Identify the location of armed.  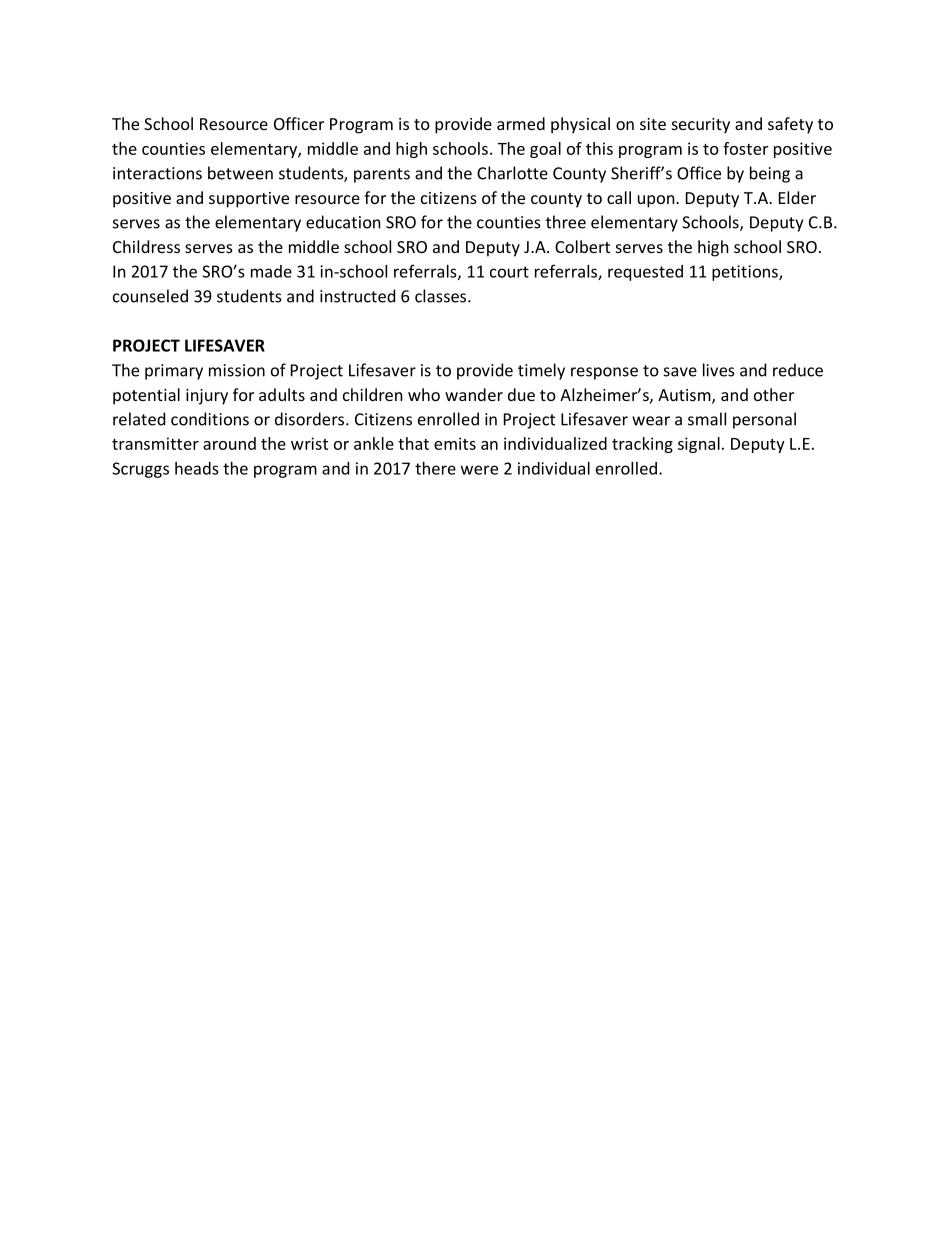
(521, 123).
